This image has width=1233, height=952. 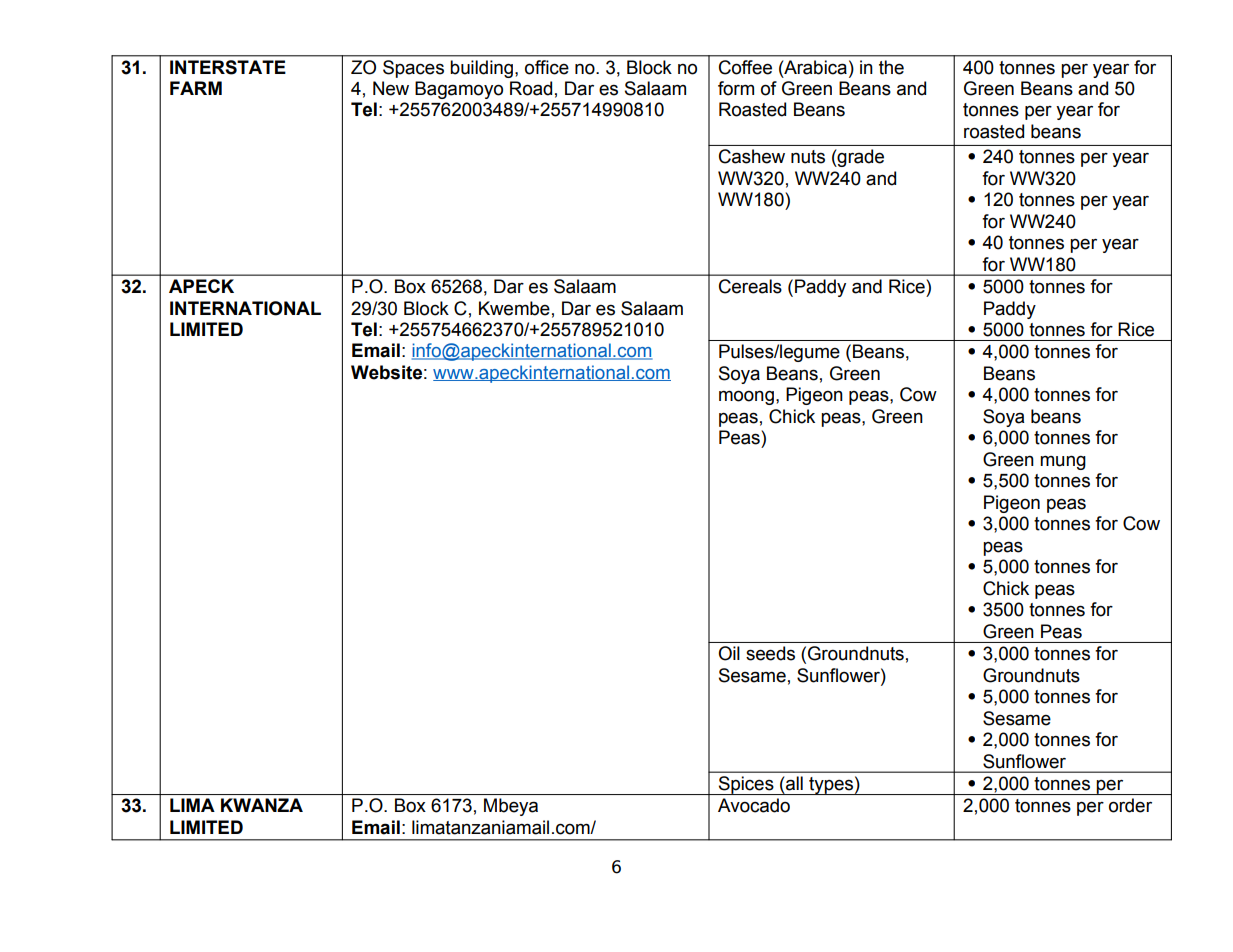 I want to click on Cereals, so click(x=750, y=286).
